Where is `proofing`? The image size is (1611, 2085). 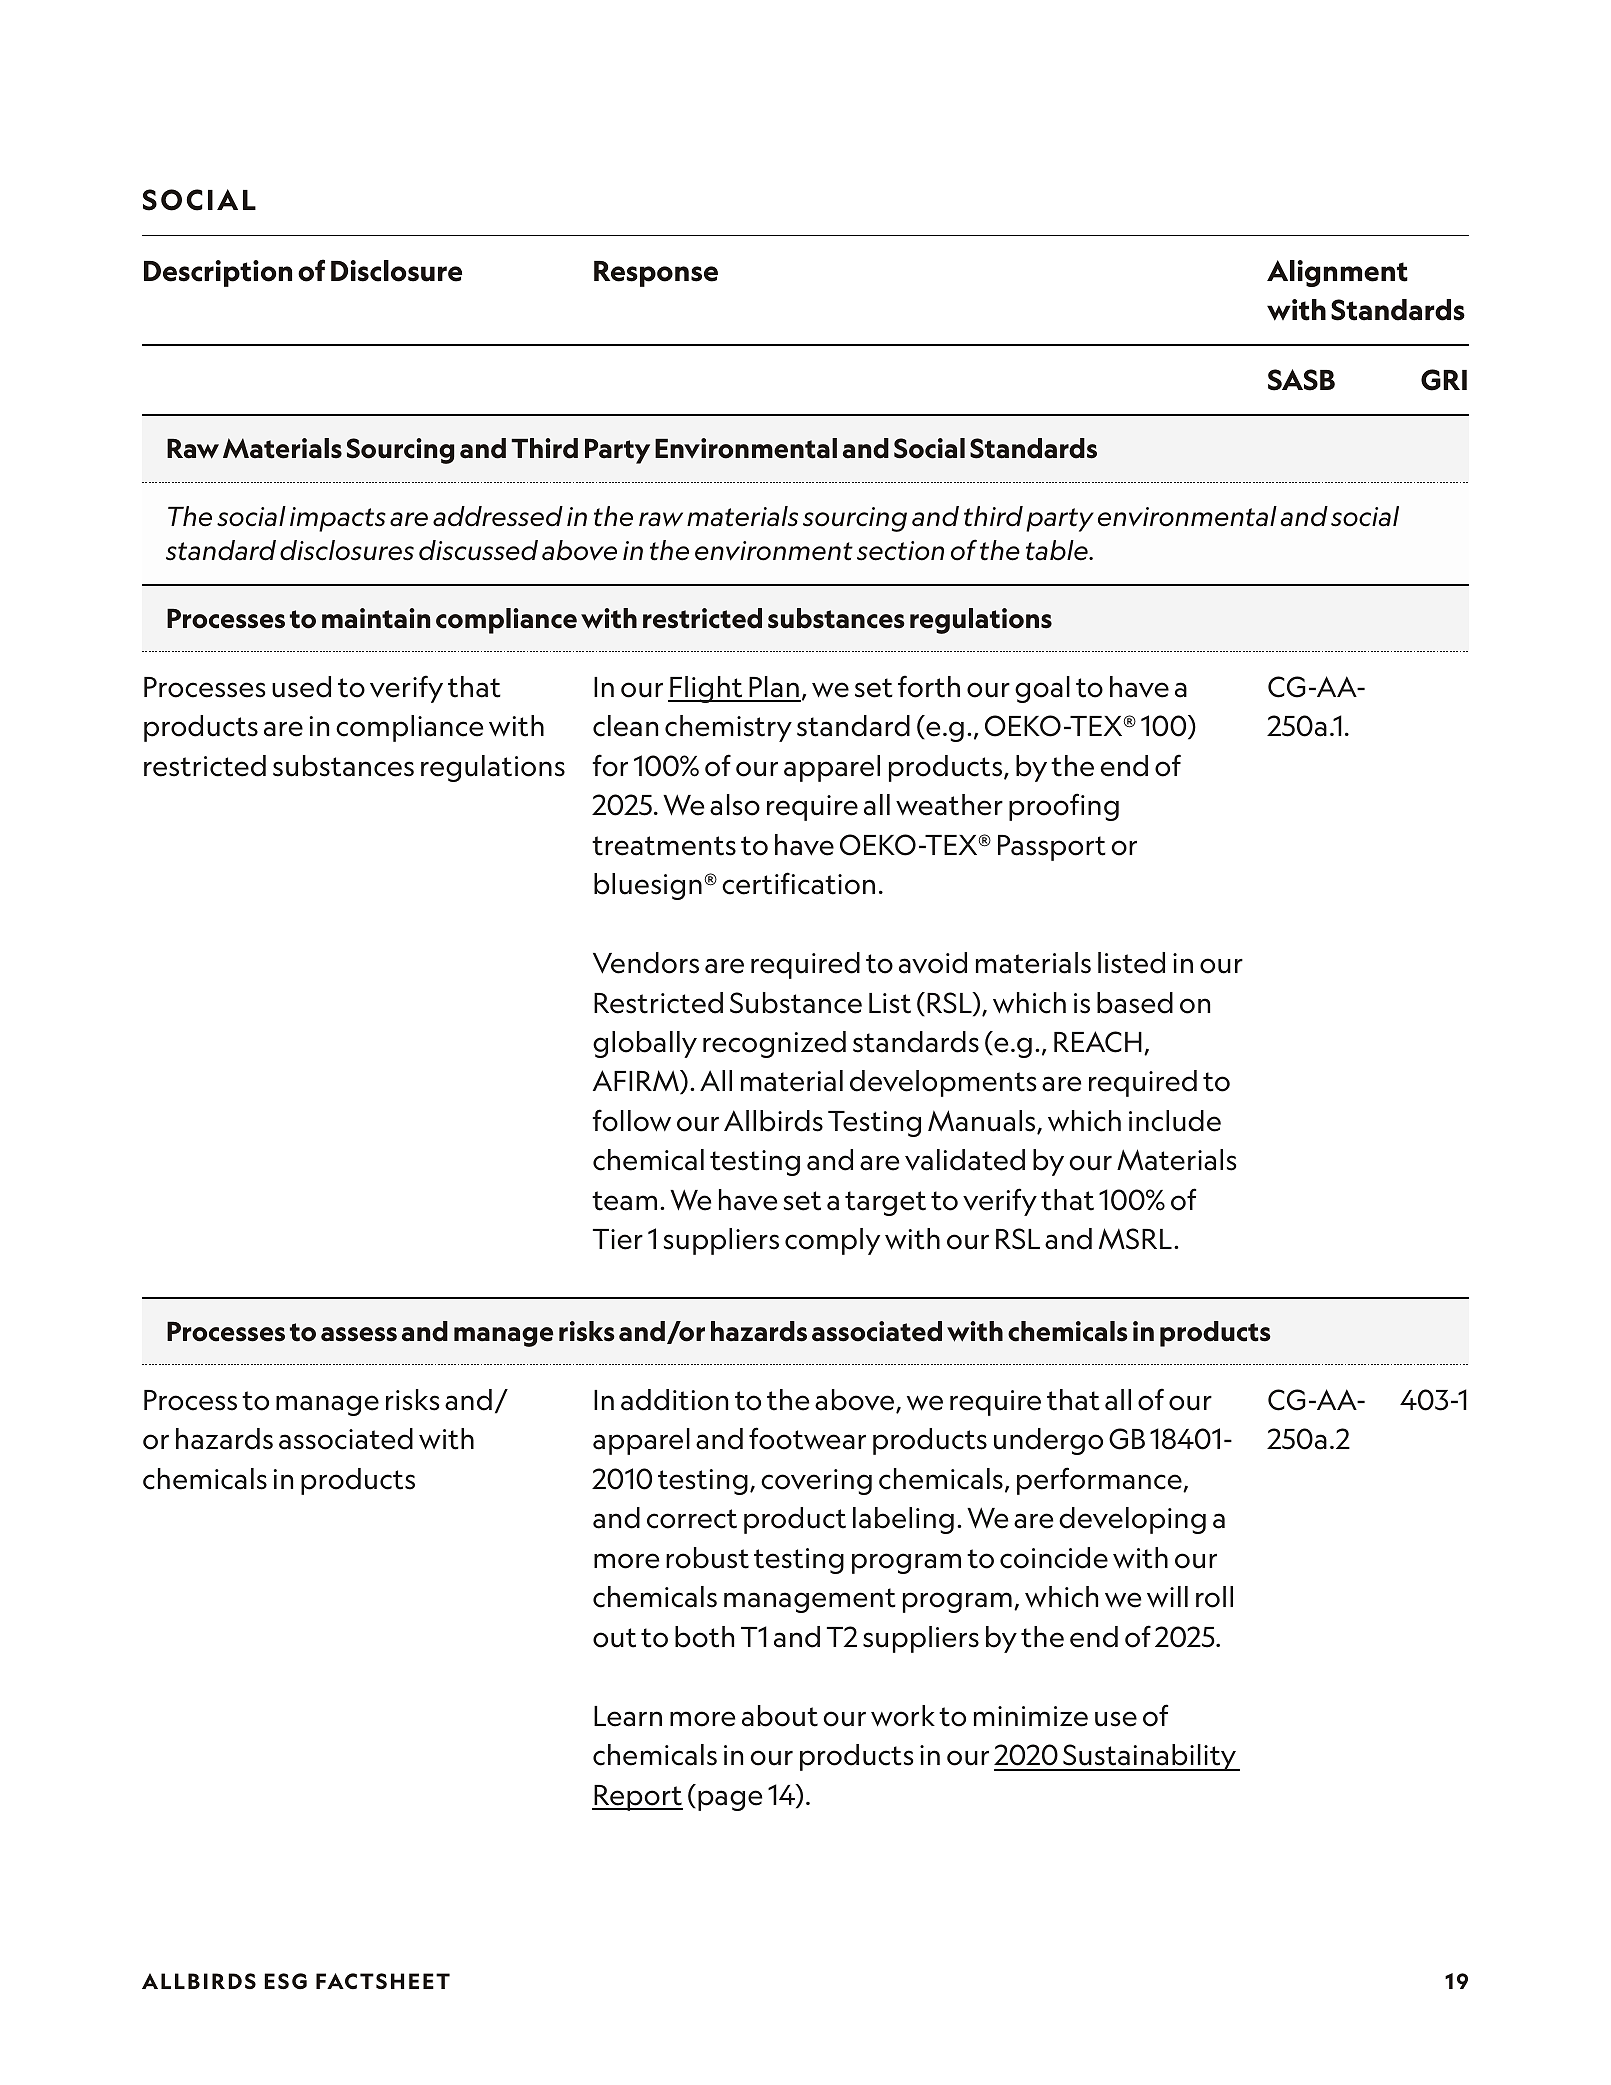 proofing is located at coordinates (1064, 807).
